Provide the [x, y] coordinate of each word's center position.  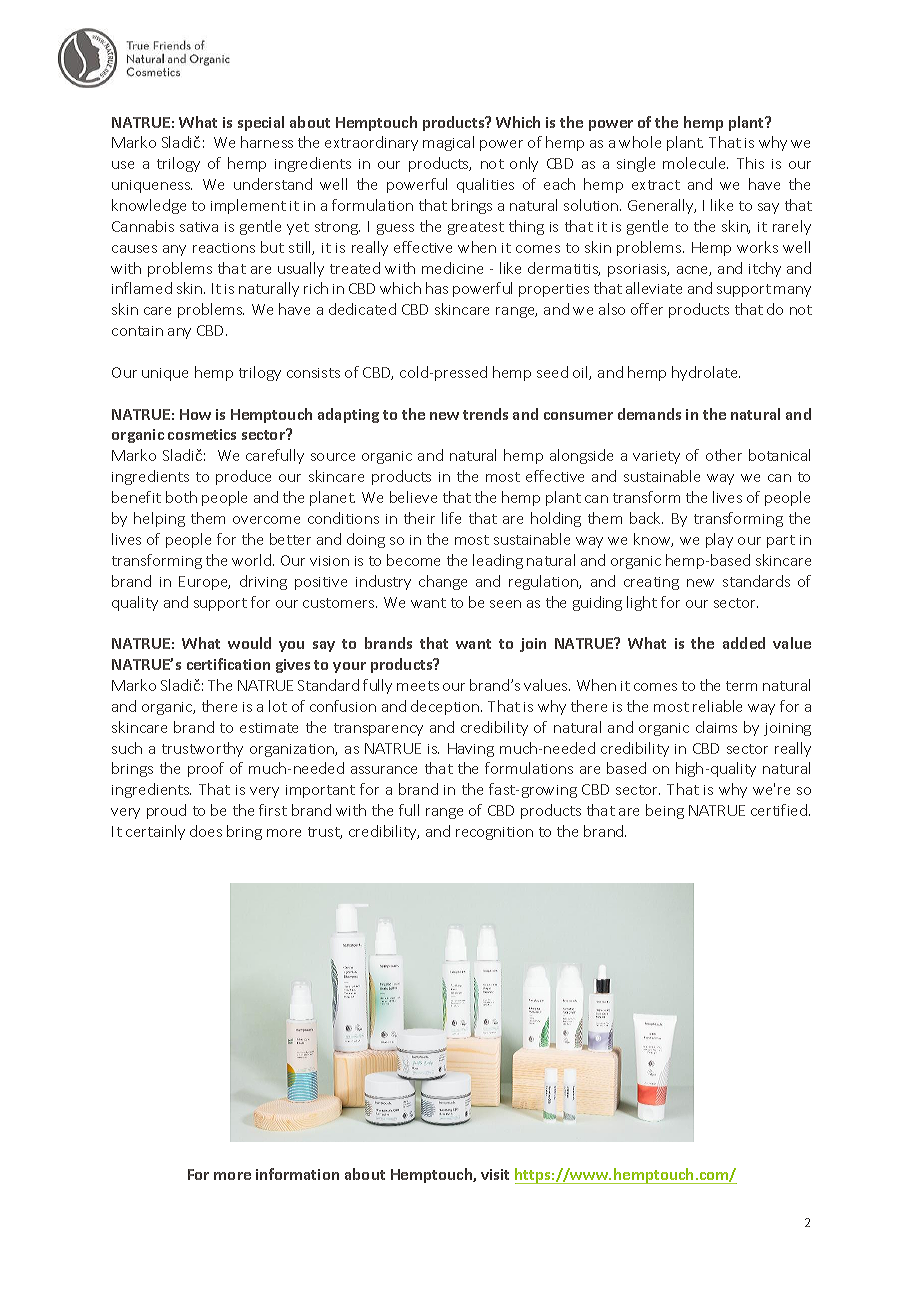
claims [716, 727]
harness [267, 142]
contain [137, 331]
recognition [494, 833]
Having [471, 750]
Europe [204, 583]
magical [448, 143]
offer [647, 309]
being [665, 811]
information [297, 1174]
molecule [695, 163]
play [719, 540]
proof [206, 769]
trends [485, 414]
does [206, 831]
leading [498, 561]
